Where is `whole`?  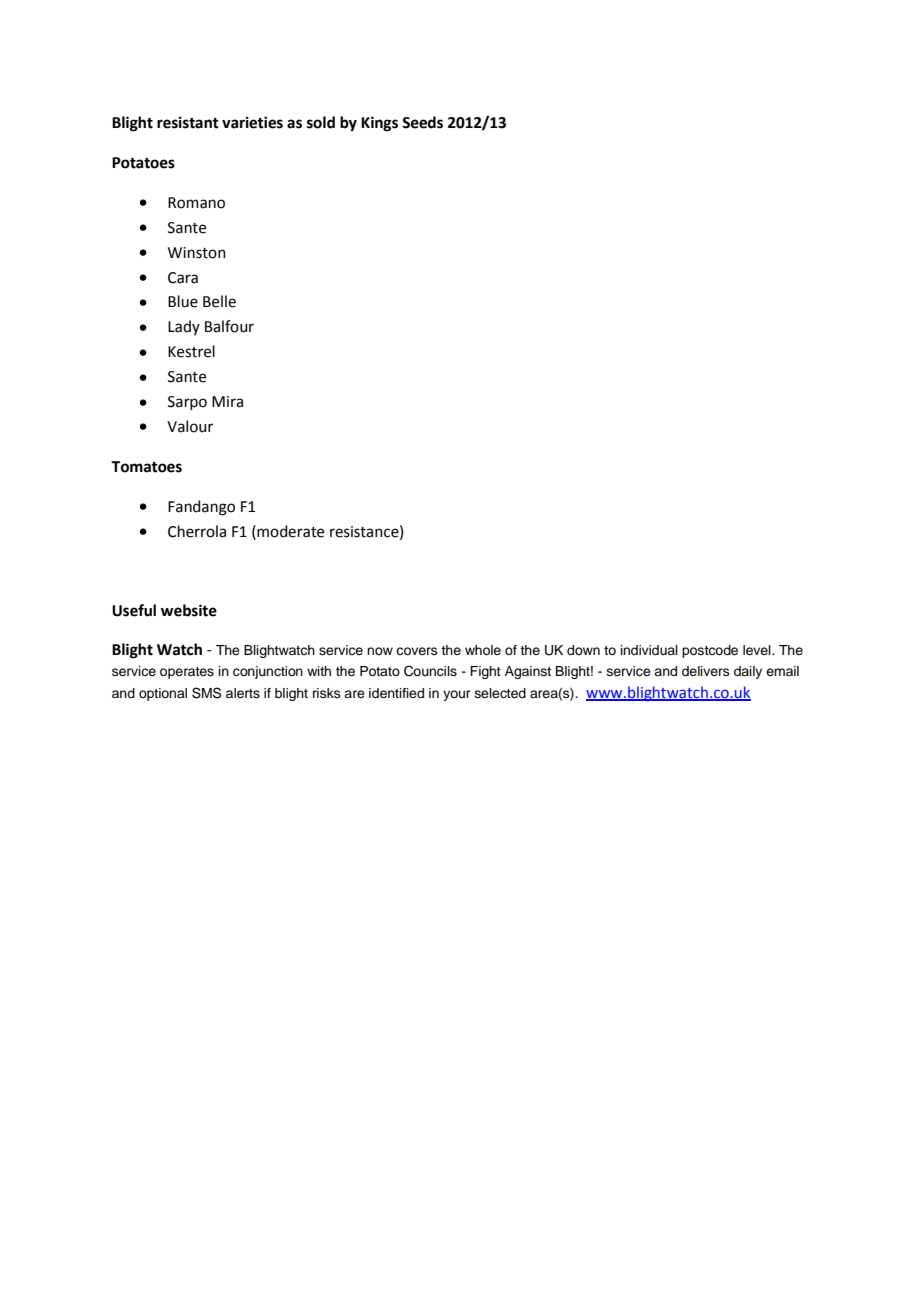
whole is located at coordinates (483, 650).
